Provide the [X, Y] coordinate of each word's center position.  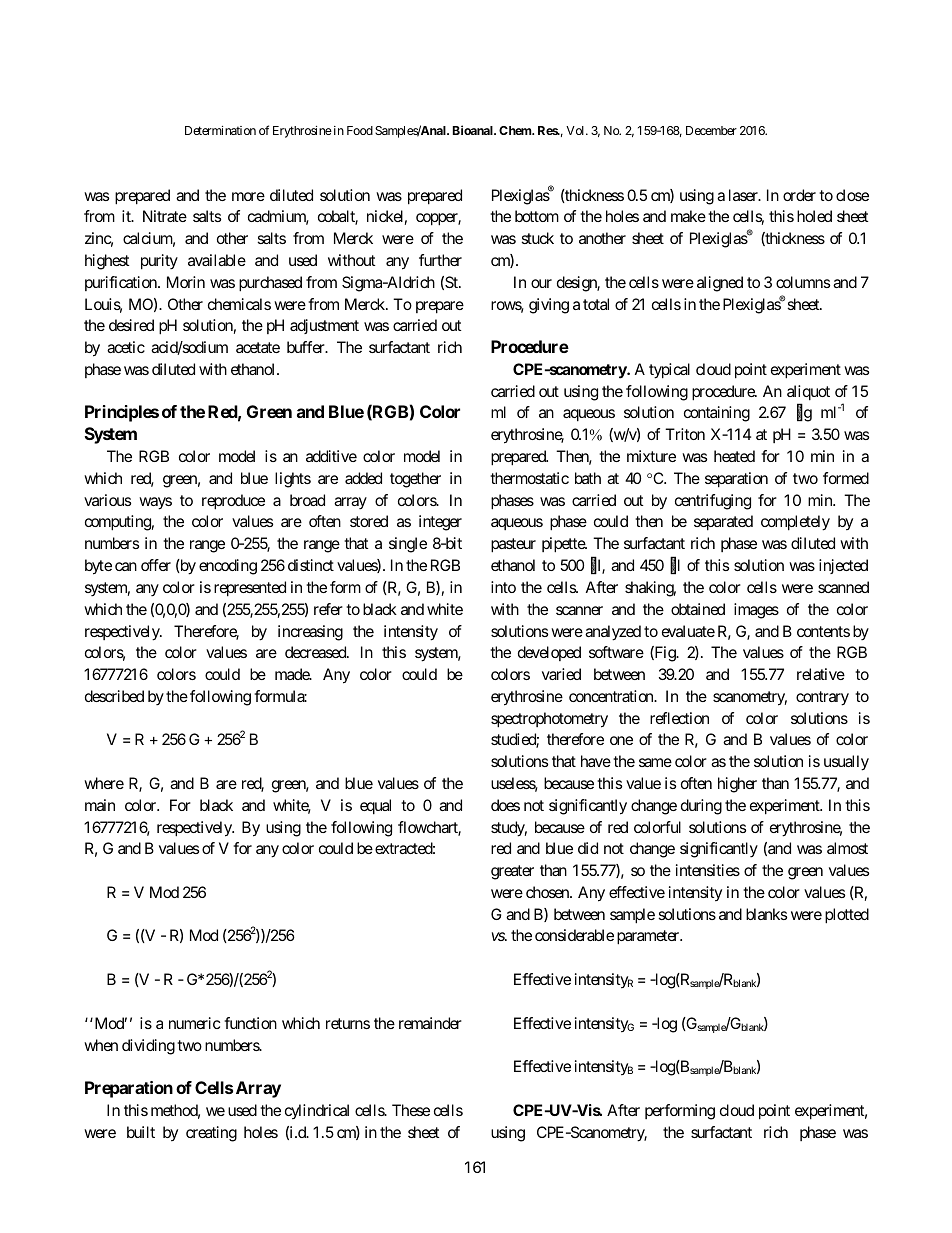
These [411, 1110]
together [415, 480]
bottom [537, 216]
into [503, 587]
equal [375, 807]
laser [744, 195]
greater [512, 872]
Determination [220, 130]
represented [250, 589]
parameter [649, 937]
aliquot [808, 393]
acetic [126, 347]
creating [211, 1134]
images [756, 611]
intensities [708, 870]
